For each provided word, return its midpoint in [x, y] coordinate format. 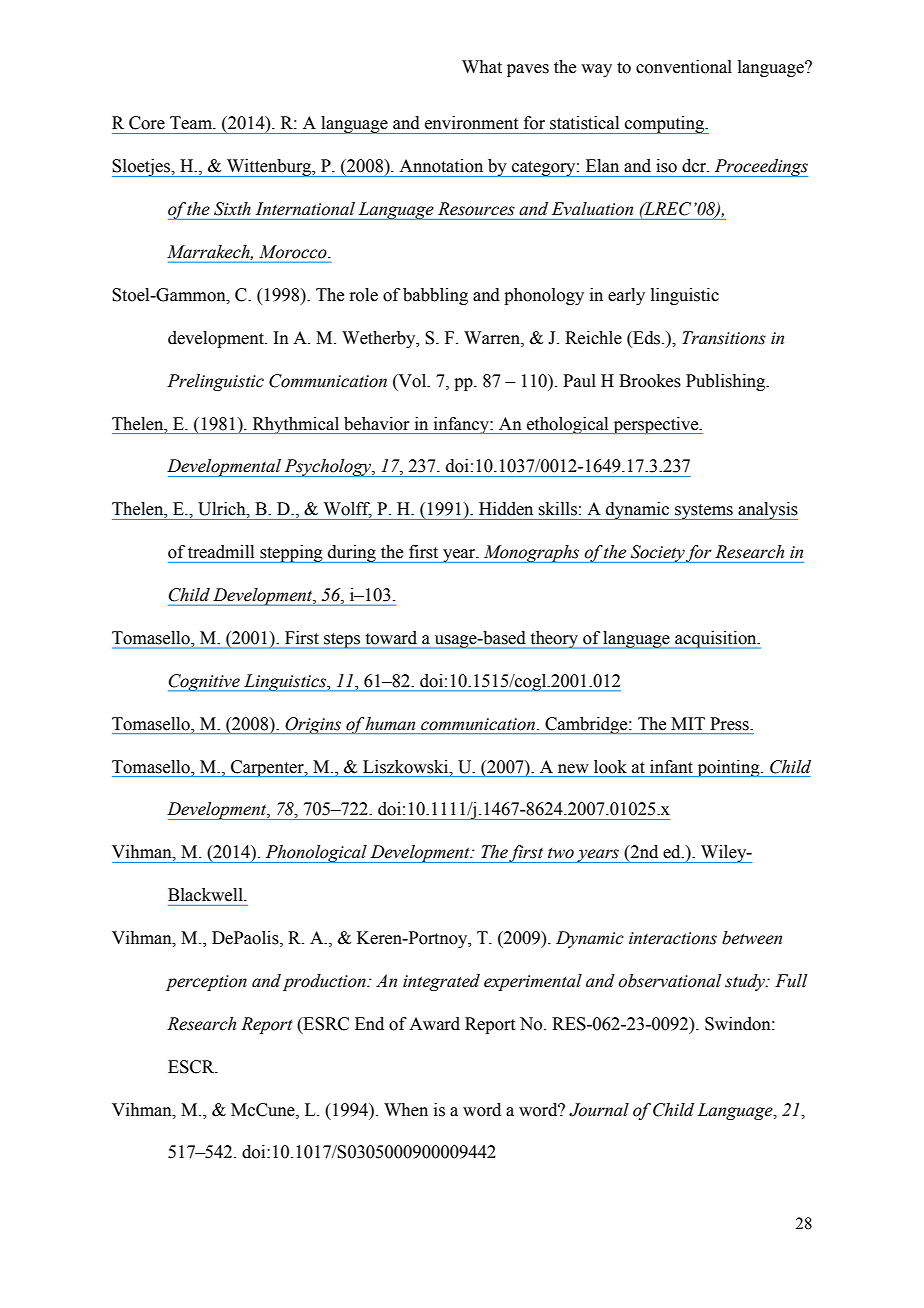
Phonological [316, 854]
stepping [291, 554]
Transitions [724, 338]
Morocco [294, 252]
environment [471, 123]
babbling [435, 296]
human [390, 724]
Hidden [506, 509]
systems [704, 512]
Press [730, 724]
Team [192, 123]
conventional [684, 67]
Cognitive [205, 683]
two [561, 853]
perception [206, 983]
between [752, 938]
